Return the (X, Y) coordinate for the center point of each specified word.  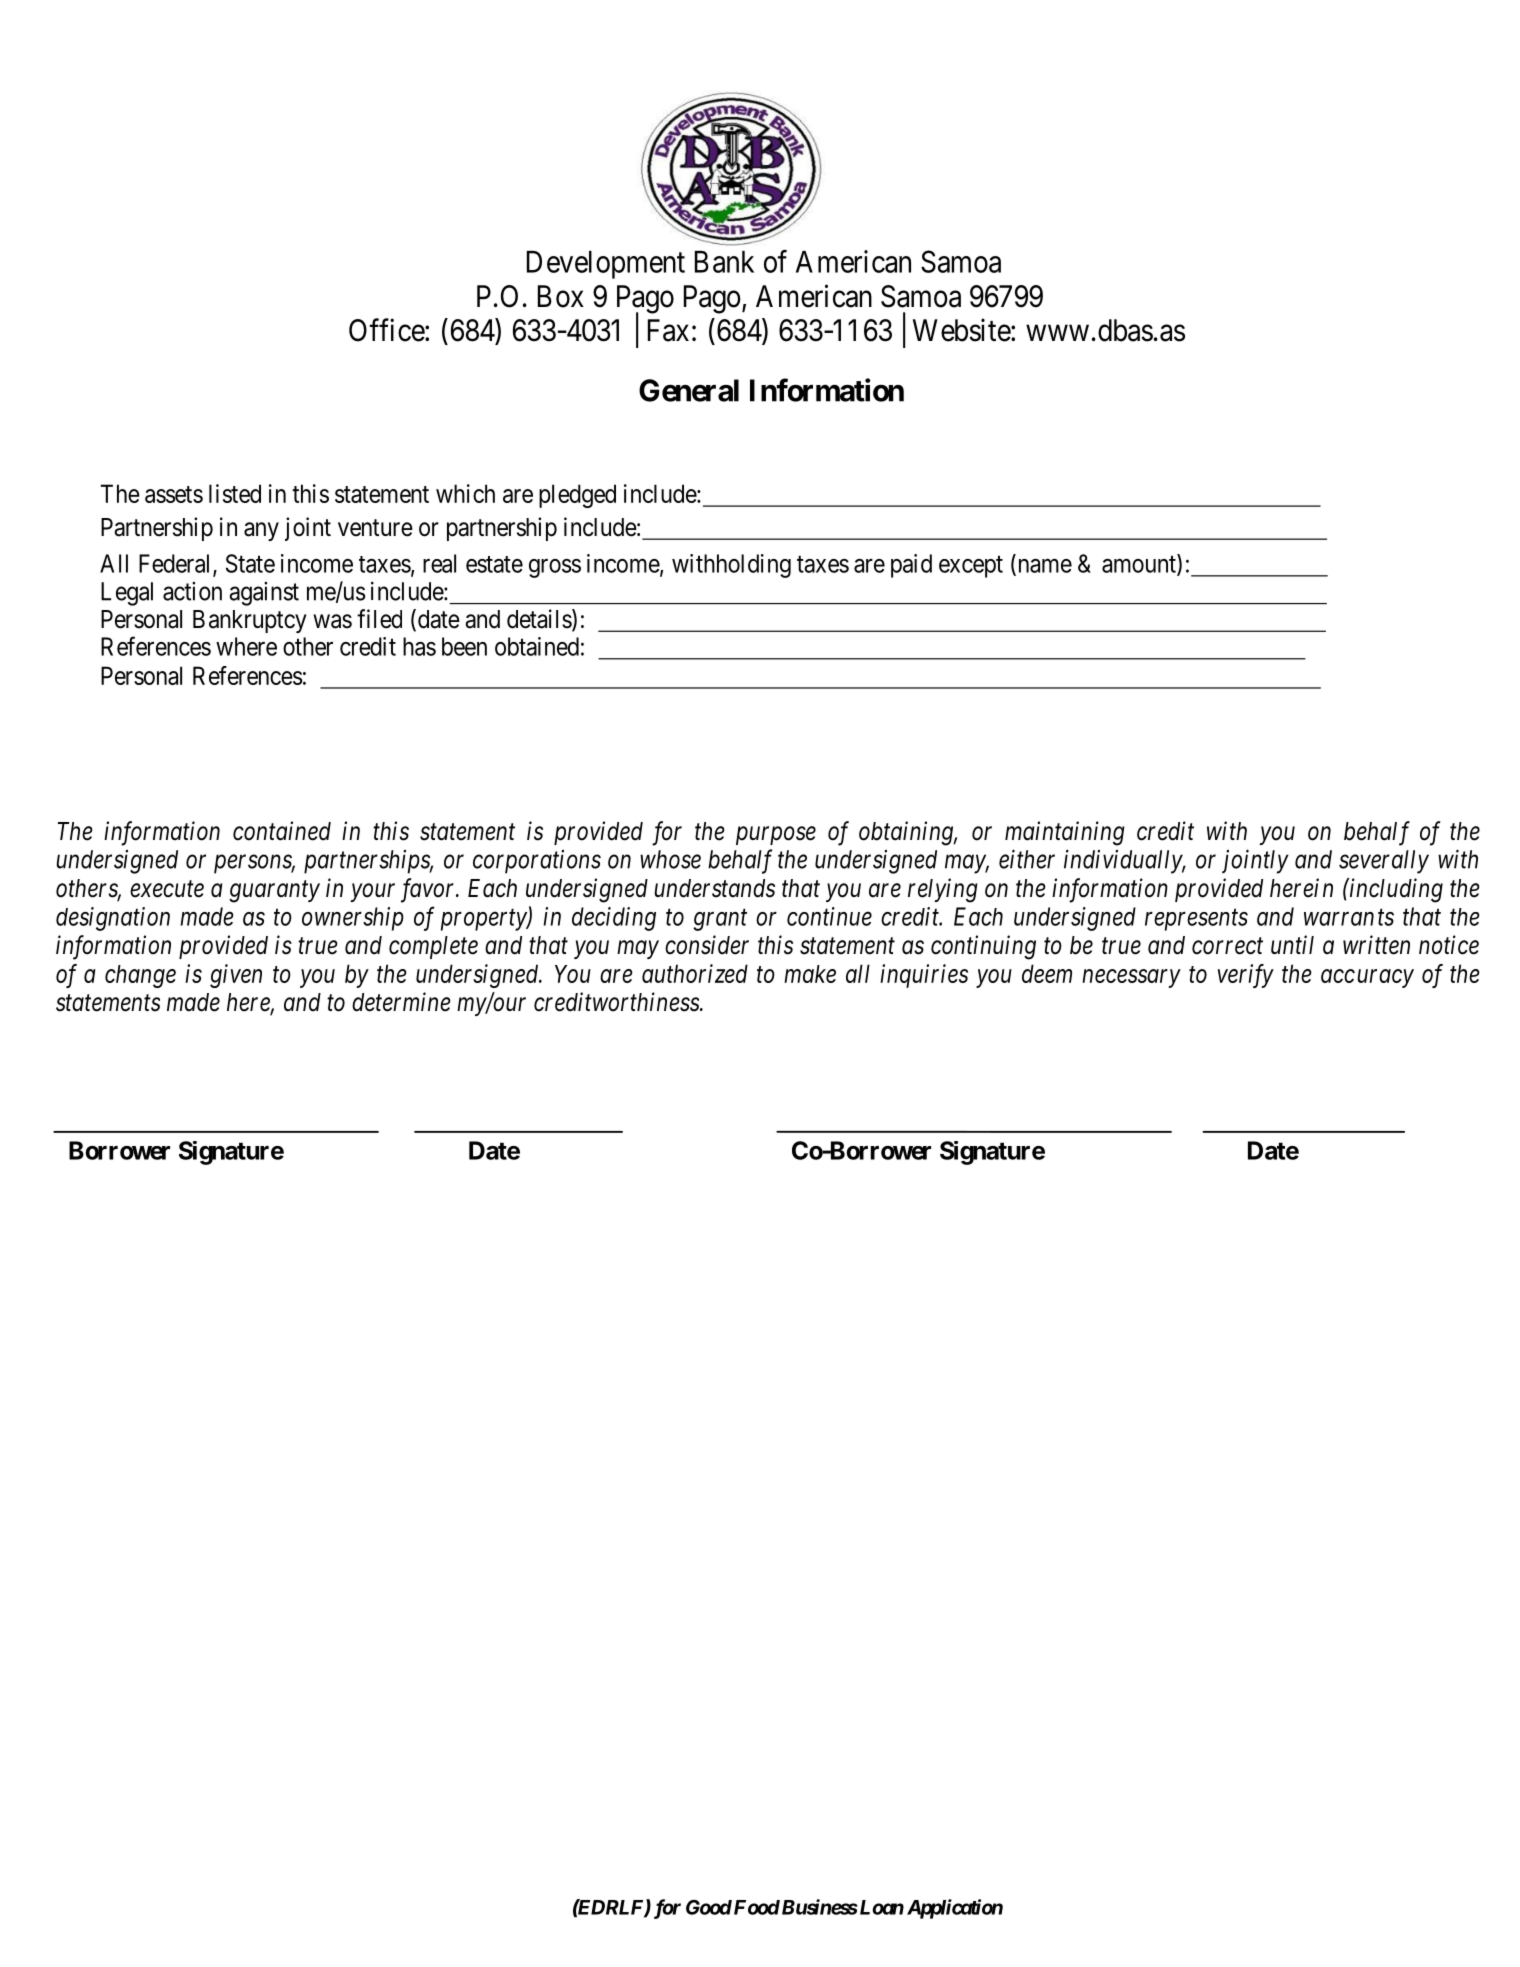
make (810, 974)
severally (1384, 862)
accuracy (1367, 978)
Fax (668, 330)
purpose (776, 836)
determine (401, 1002)
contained (282, 831)
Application (955, 1909)
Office (387, 330)
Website (962, 330)
